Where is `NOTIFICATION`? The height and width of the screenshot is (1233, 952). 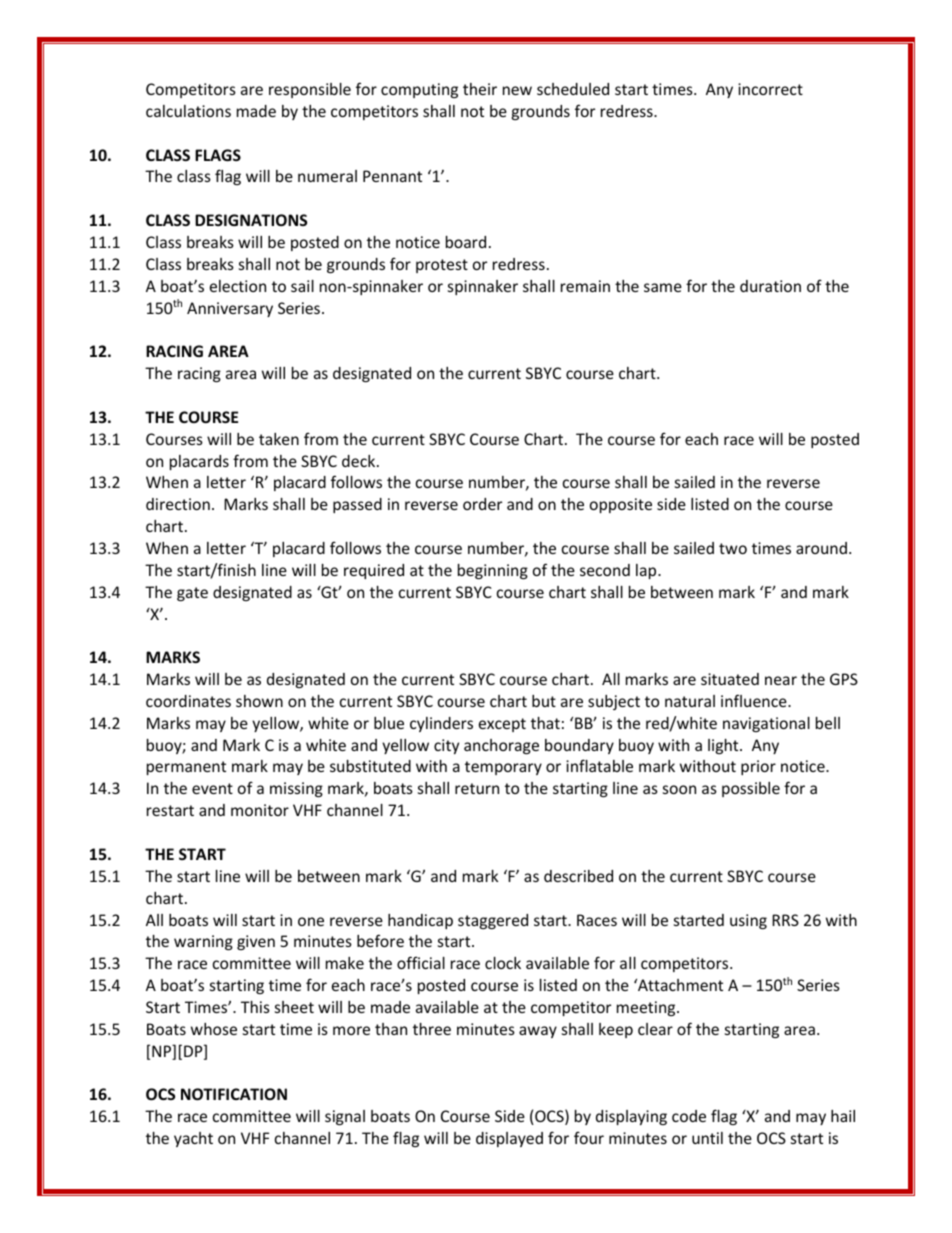
NOTIFICATION is located at coordinates (234, 1094).
